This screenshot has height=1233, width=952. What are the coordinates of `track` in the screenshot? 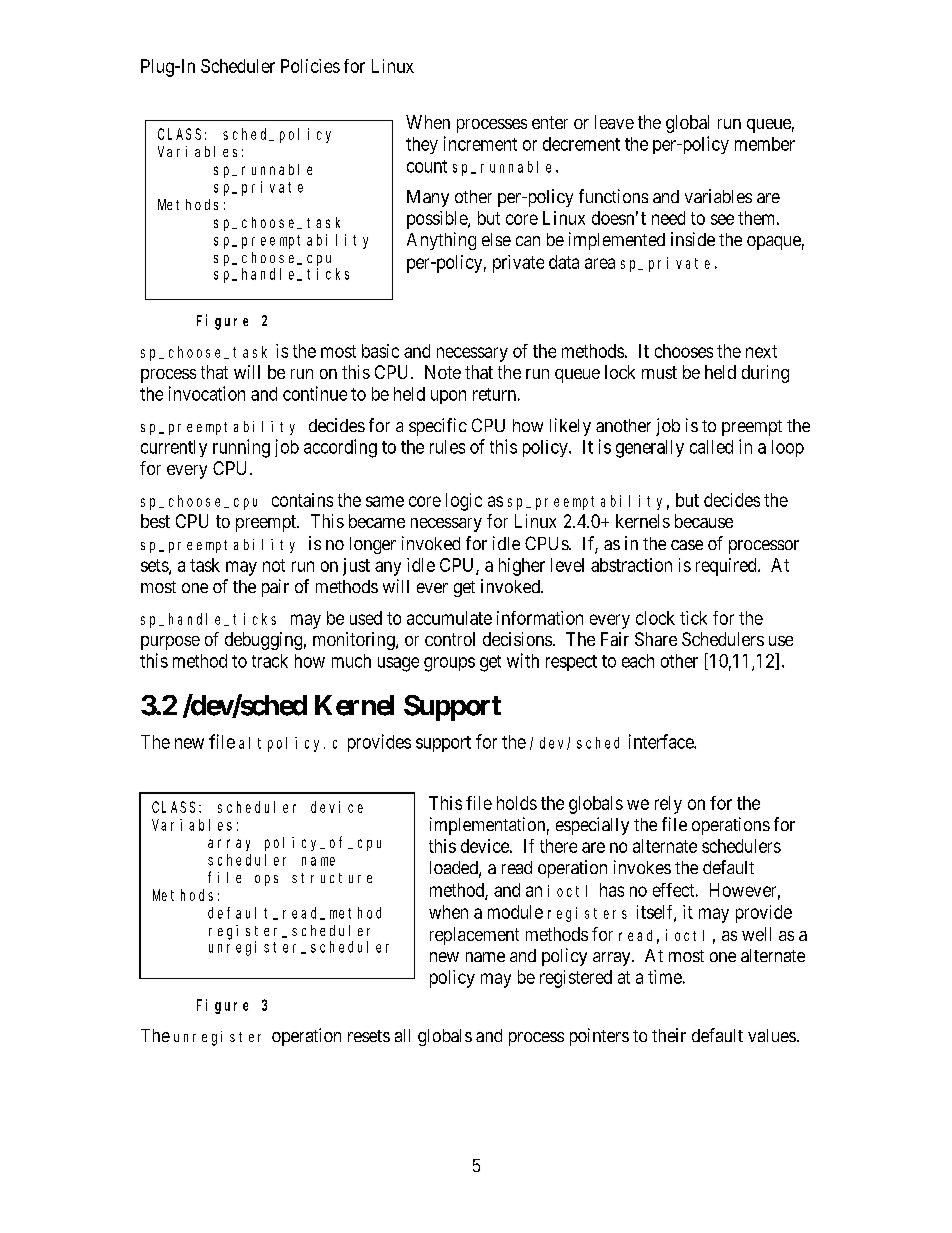 It's located at (270, 661).
